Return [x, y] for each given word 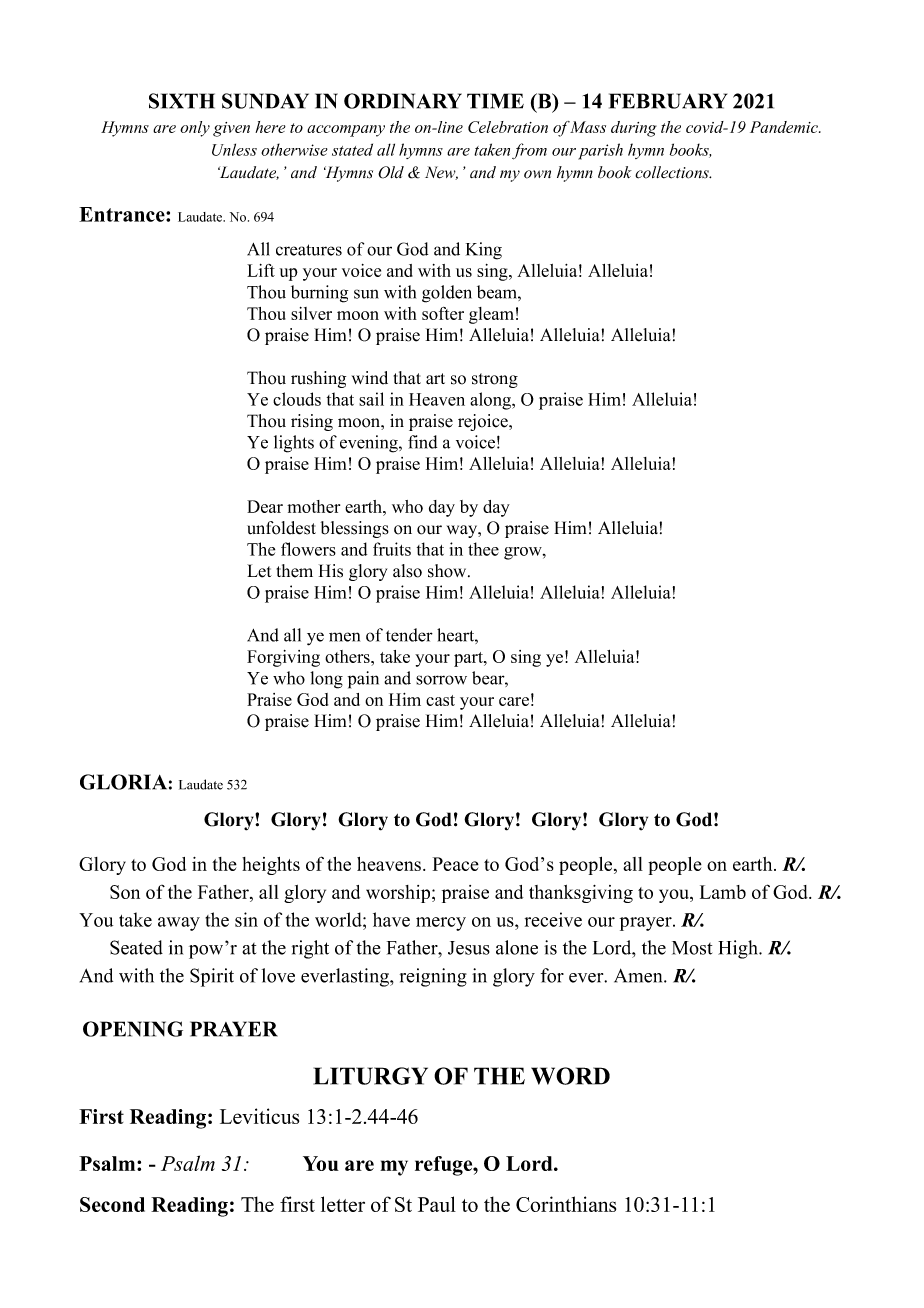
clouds [297, 399]
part [469, 659]
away [179, 924]
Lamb [723, 892]
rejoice [484, 422]
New [441, 173]
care [514, 701]
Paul [437, 1204]
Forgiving [283, 658]
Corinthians [566, 1204]
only [195, 129]
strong [495, 380]
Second [112, 1204]
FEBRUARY [668, 101]
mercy [441, 924]
